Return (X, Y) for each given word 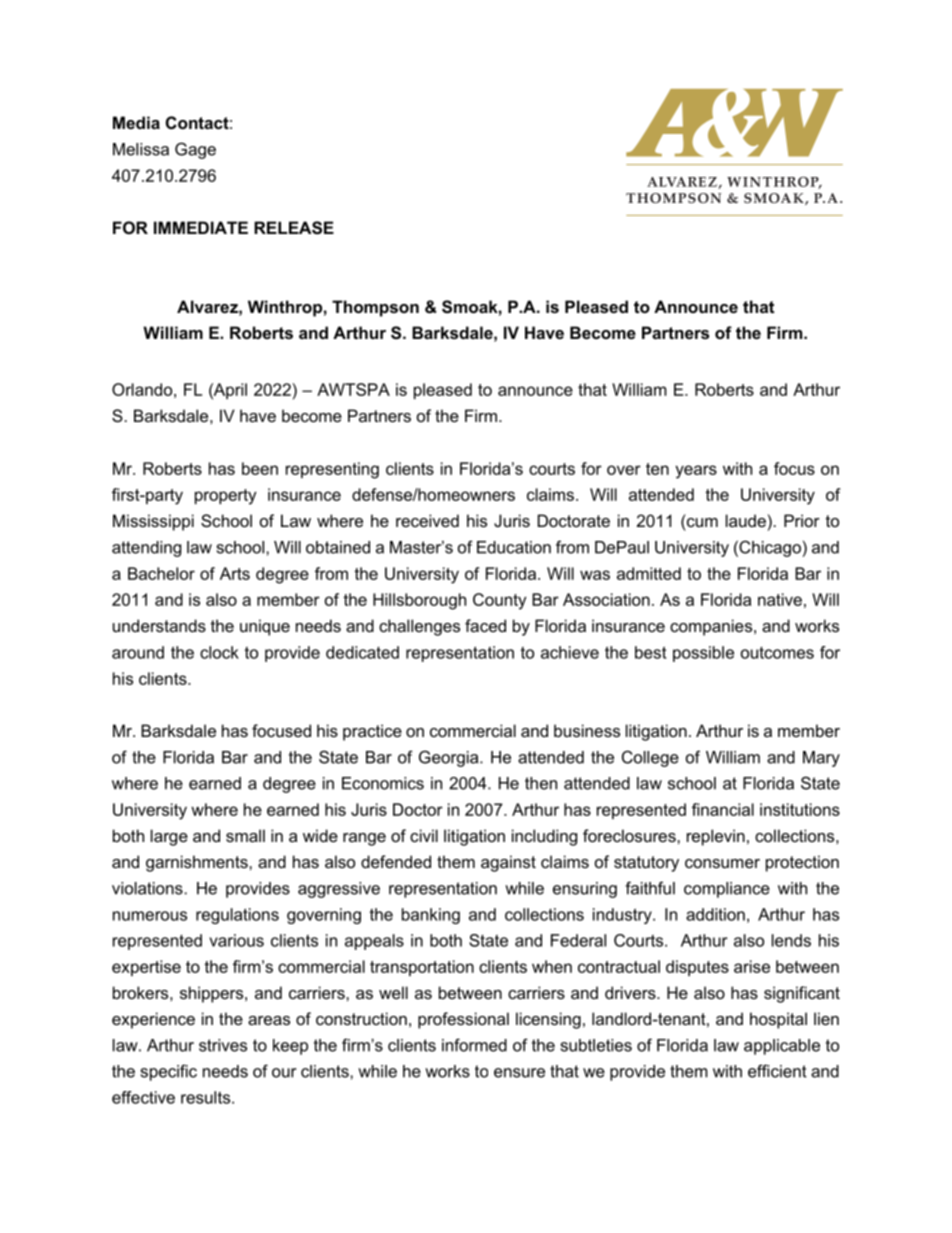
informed (474, 1045)
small (245, 835)
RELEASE (294, 228)
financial (723, 809)
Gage (195, 150)
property (226, 497)
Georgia (450, 758)
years (696, 472)
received (427, 520)
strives (223, 1045)
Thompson (375, 308)
